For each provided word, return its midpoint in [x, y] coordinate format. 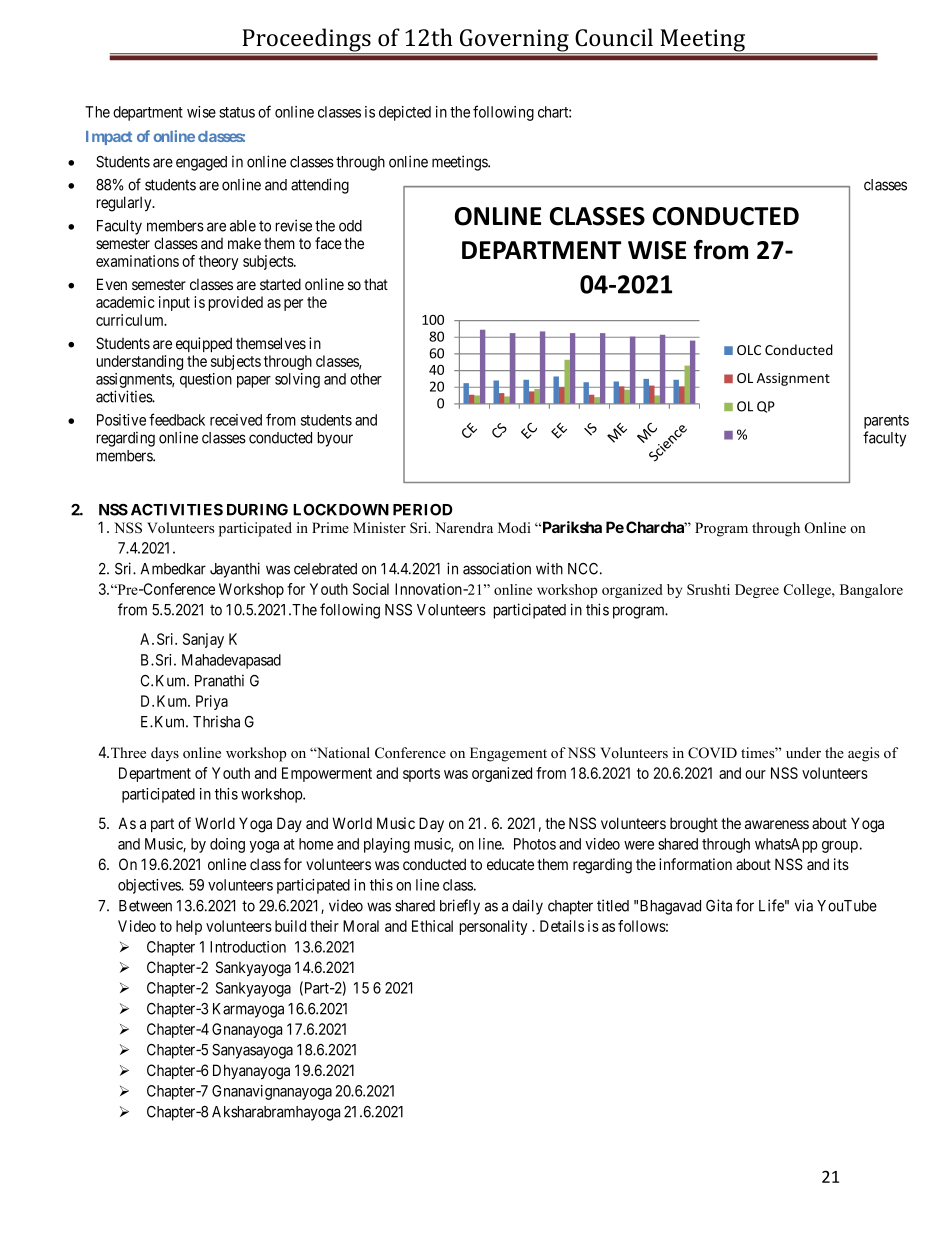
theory [218, 262]
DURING [257, 510]
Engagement [508, 754]
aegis [863, 754]
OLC [749, 350]
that [376, 284]
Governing [514, 41]
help [189, 927]
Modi [514, 527]
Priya [212, 702]
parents [886, 422]
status [237, 112]
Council [614, 37]
